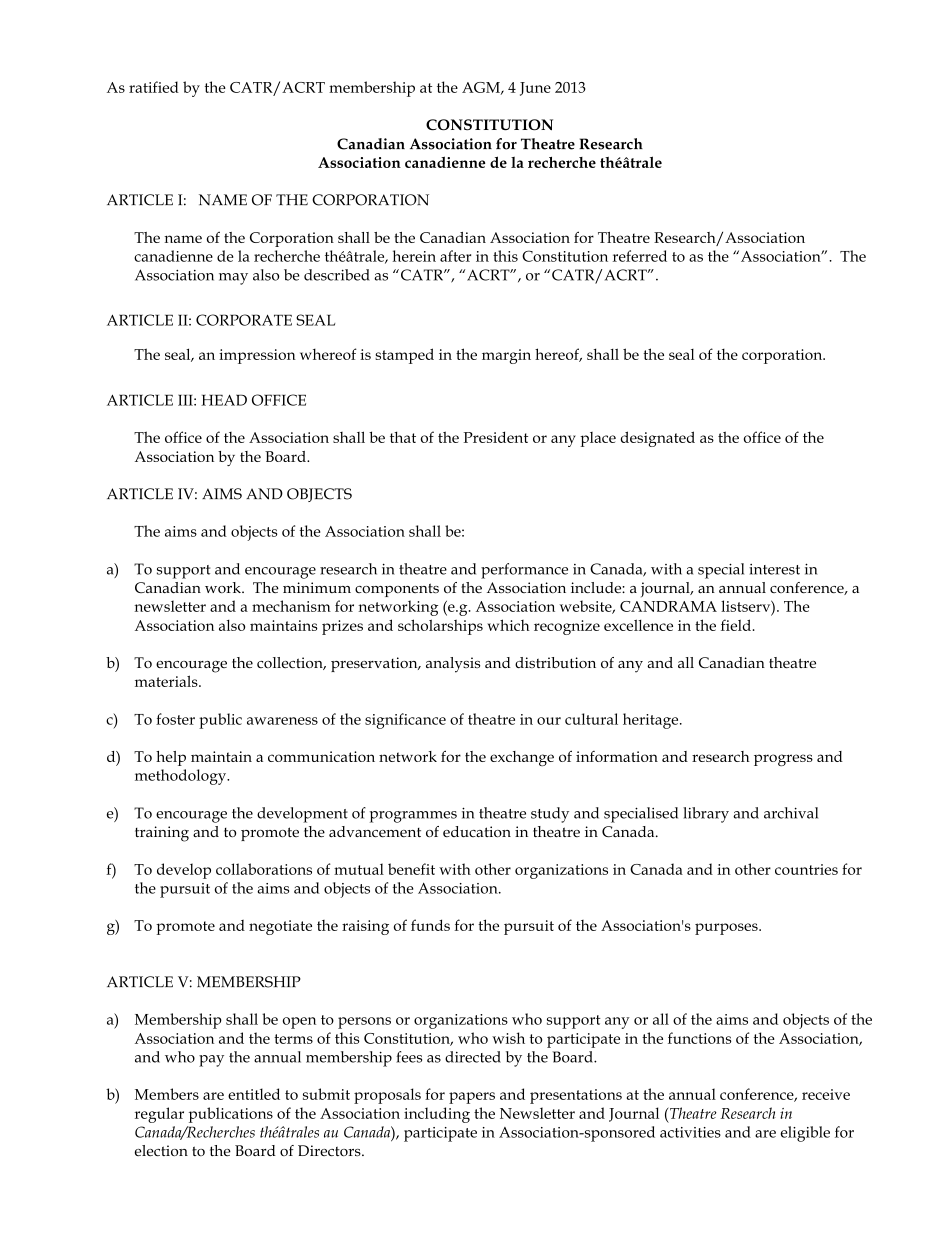 The width and height of the screenshot is (952, 1233). I want to click on entitled, so click(254, 1094).
